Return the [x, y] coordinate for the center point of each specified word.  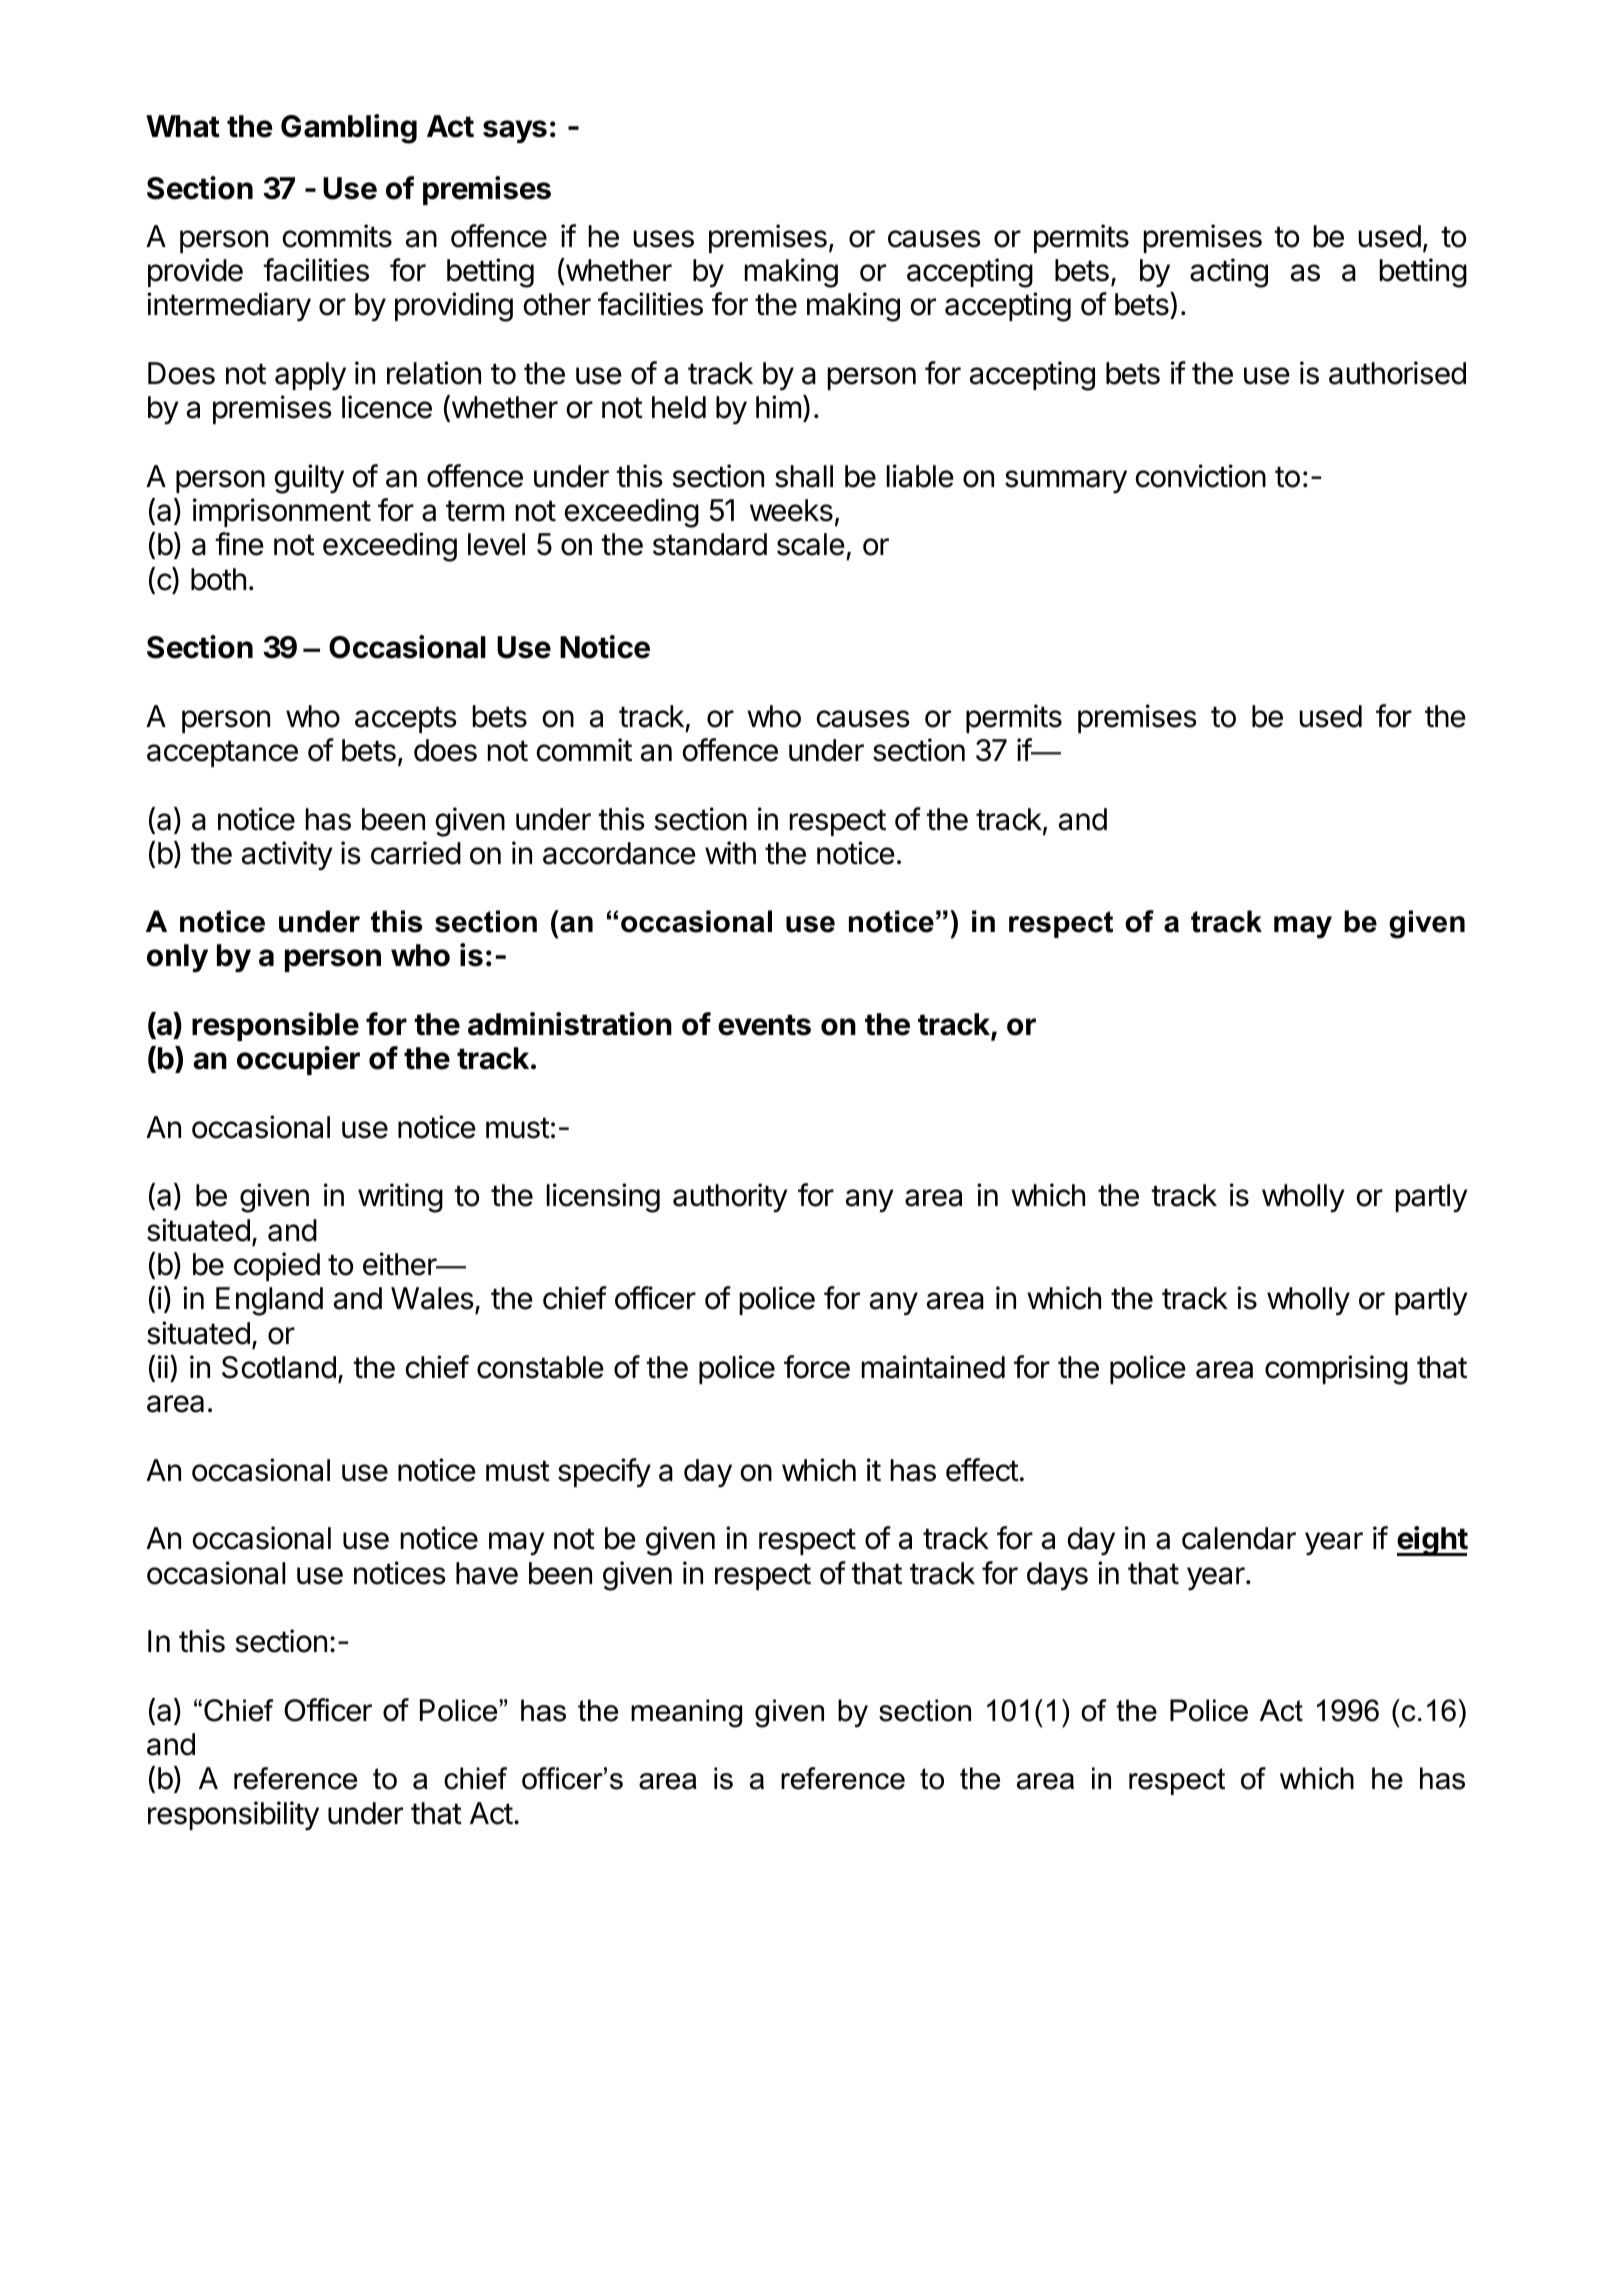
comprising [1336, 1370]
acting [1229, 273]
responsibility [233, 1815]
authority [730, 1197]
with [730, 852]
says [515, 132]
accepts [406, 719]
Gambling [349, 129]
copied [277, 1266]
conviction [1201, 476]
